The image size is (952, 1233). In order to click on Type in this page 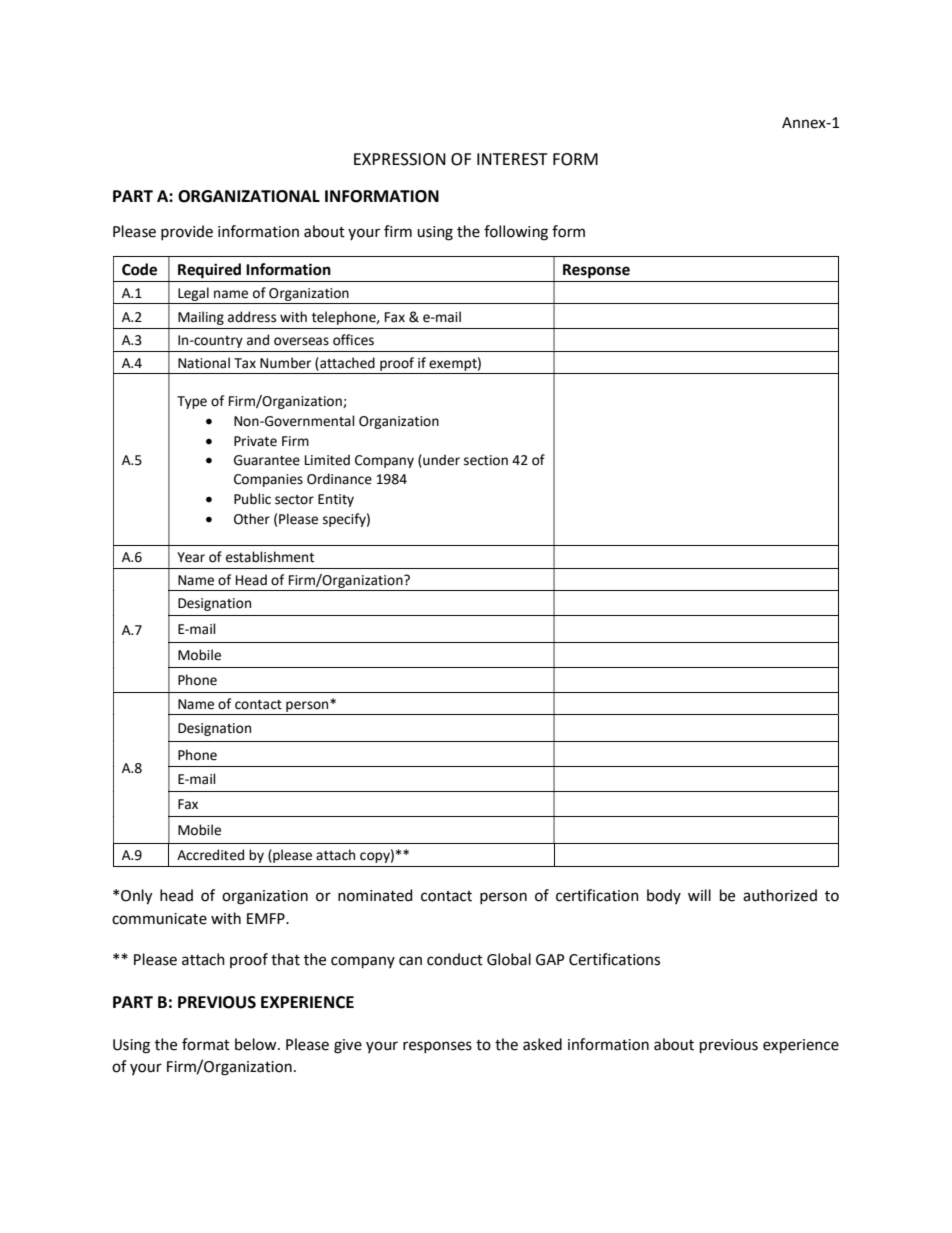, I will do `click(192, 402)`.
